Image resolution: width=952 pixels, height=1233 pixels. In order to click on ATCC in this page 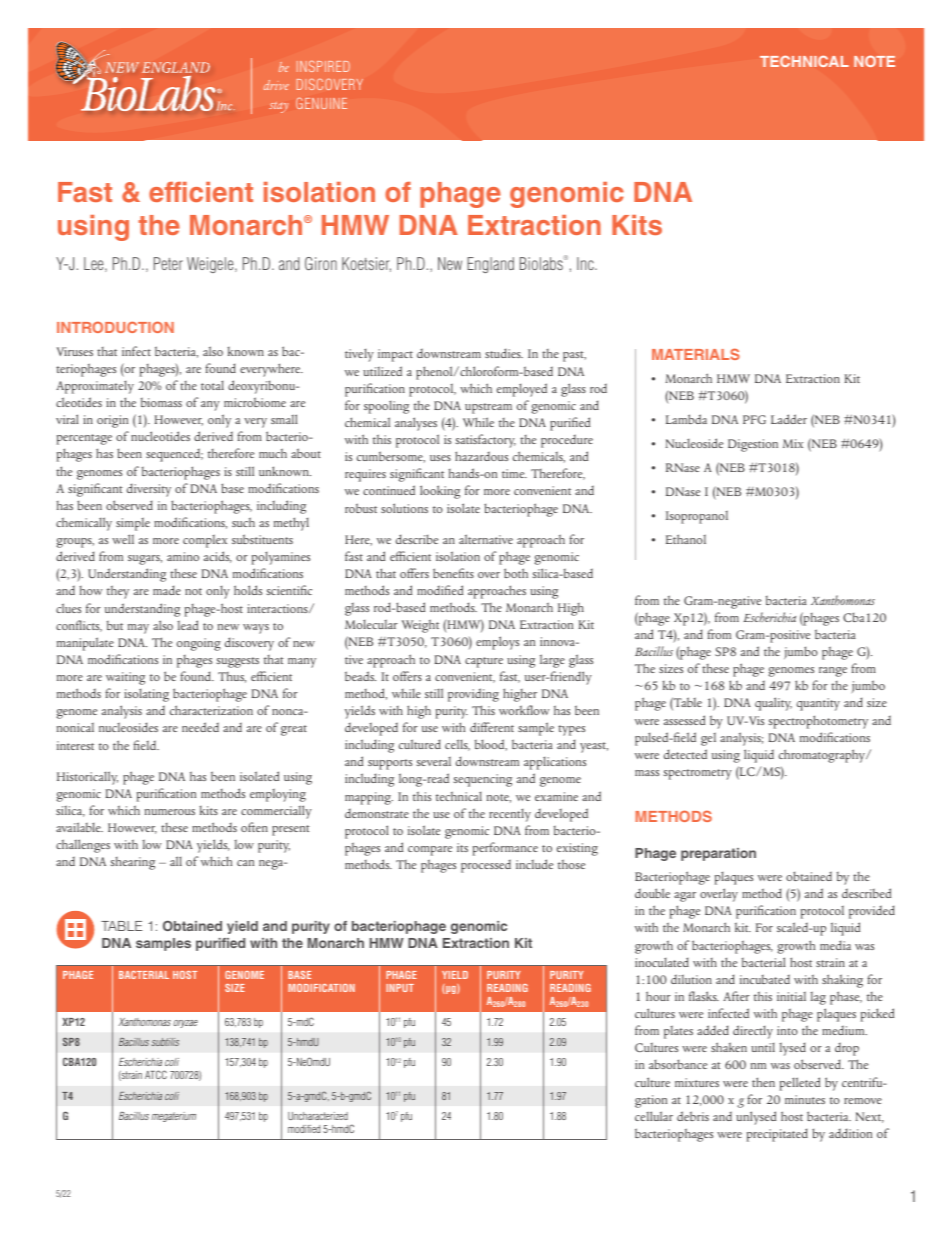, I will do `click(156, 1074)`.
